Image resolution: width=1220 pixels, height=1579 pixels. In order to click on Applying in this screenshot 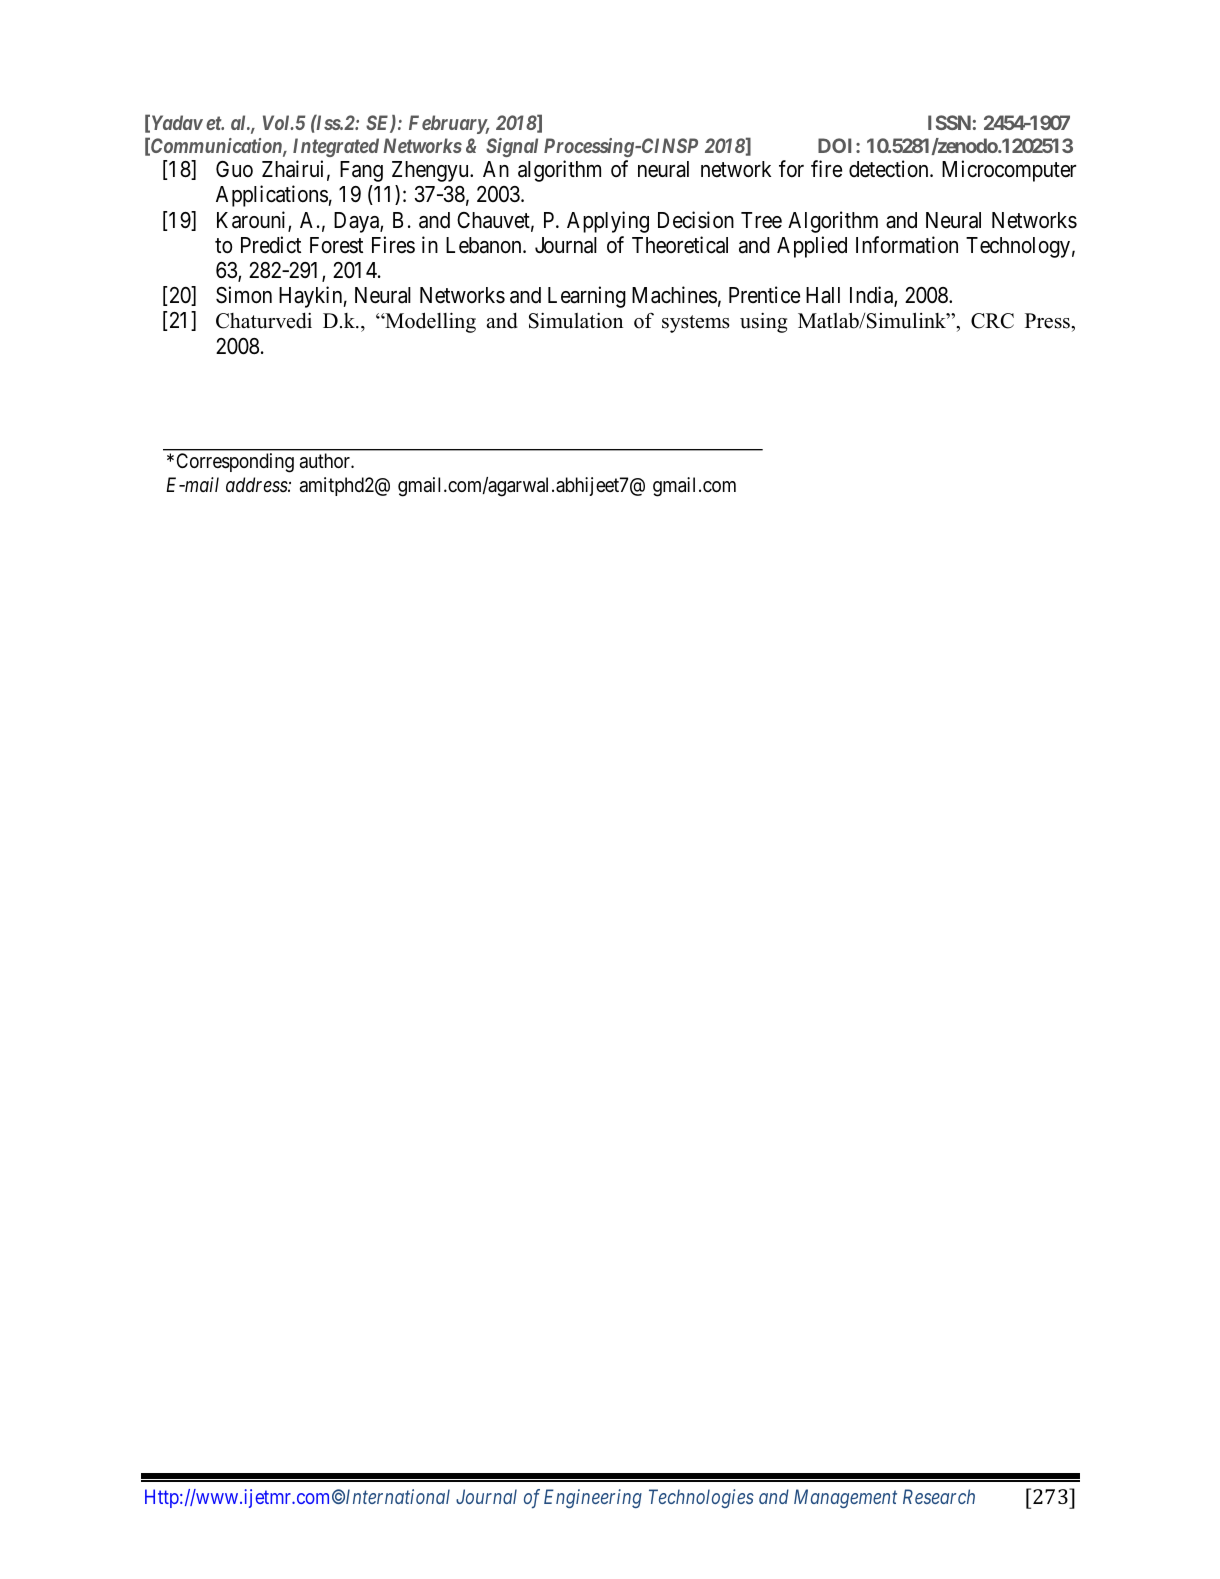, I will do `click(608, 222)`.
